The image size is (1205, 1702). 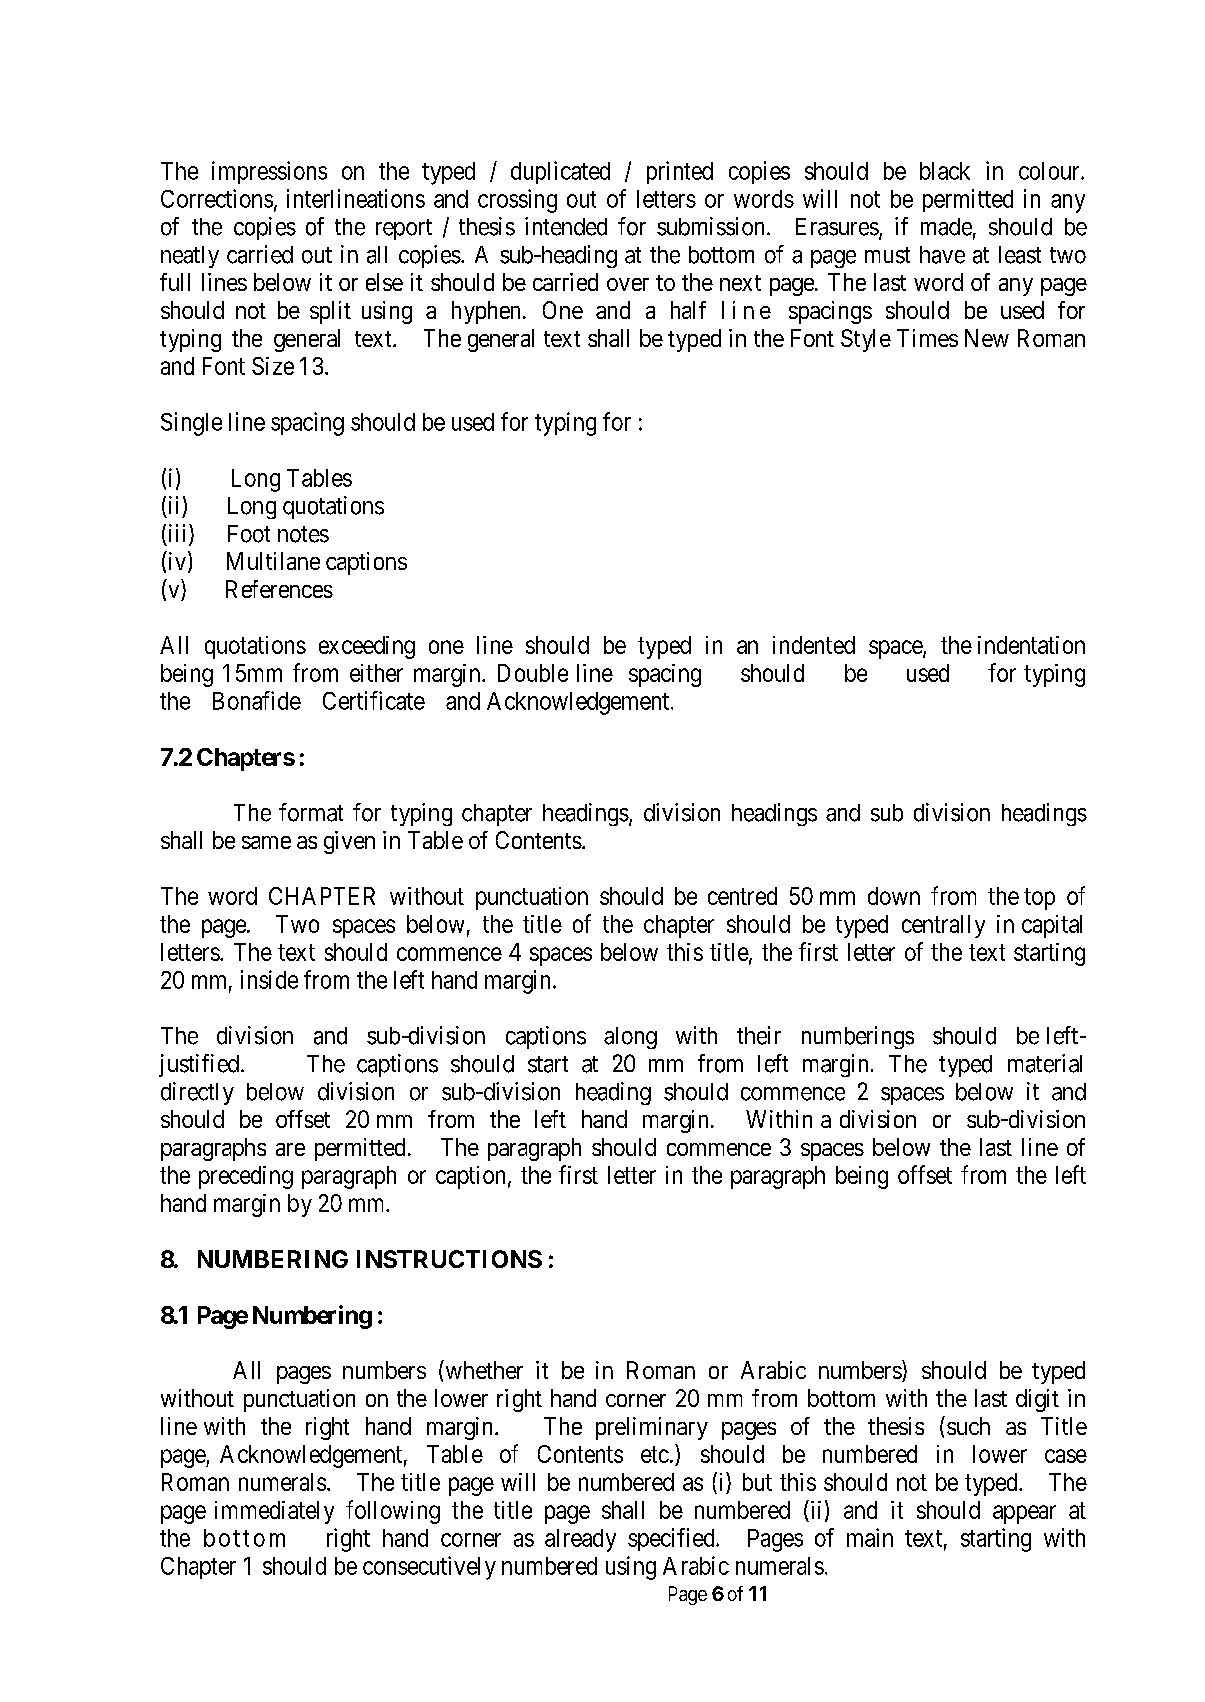 I want to click on centred, so click(x=742, y=896).
